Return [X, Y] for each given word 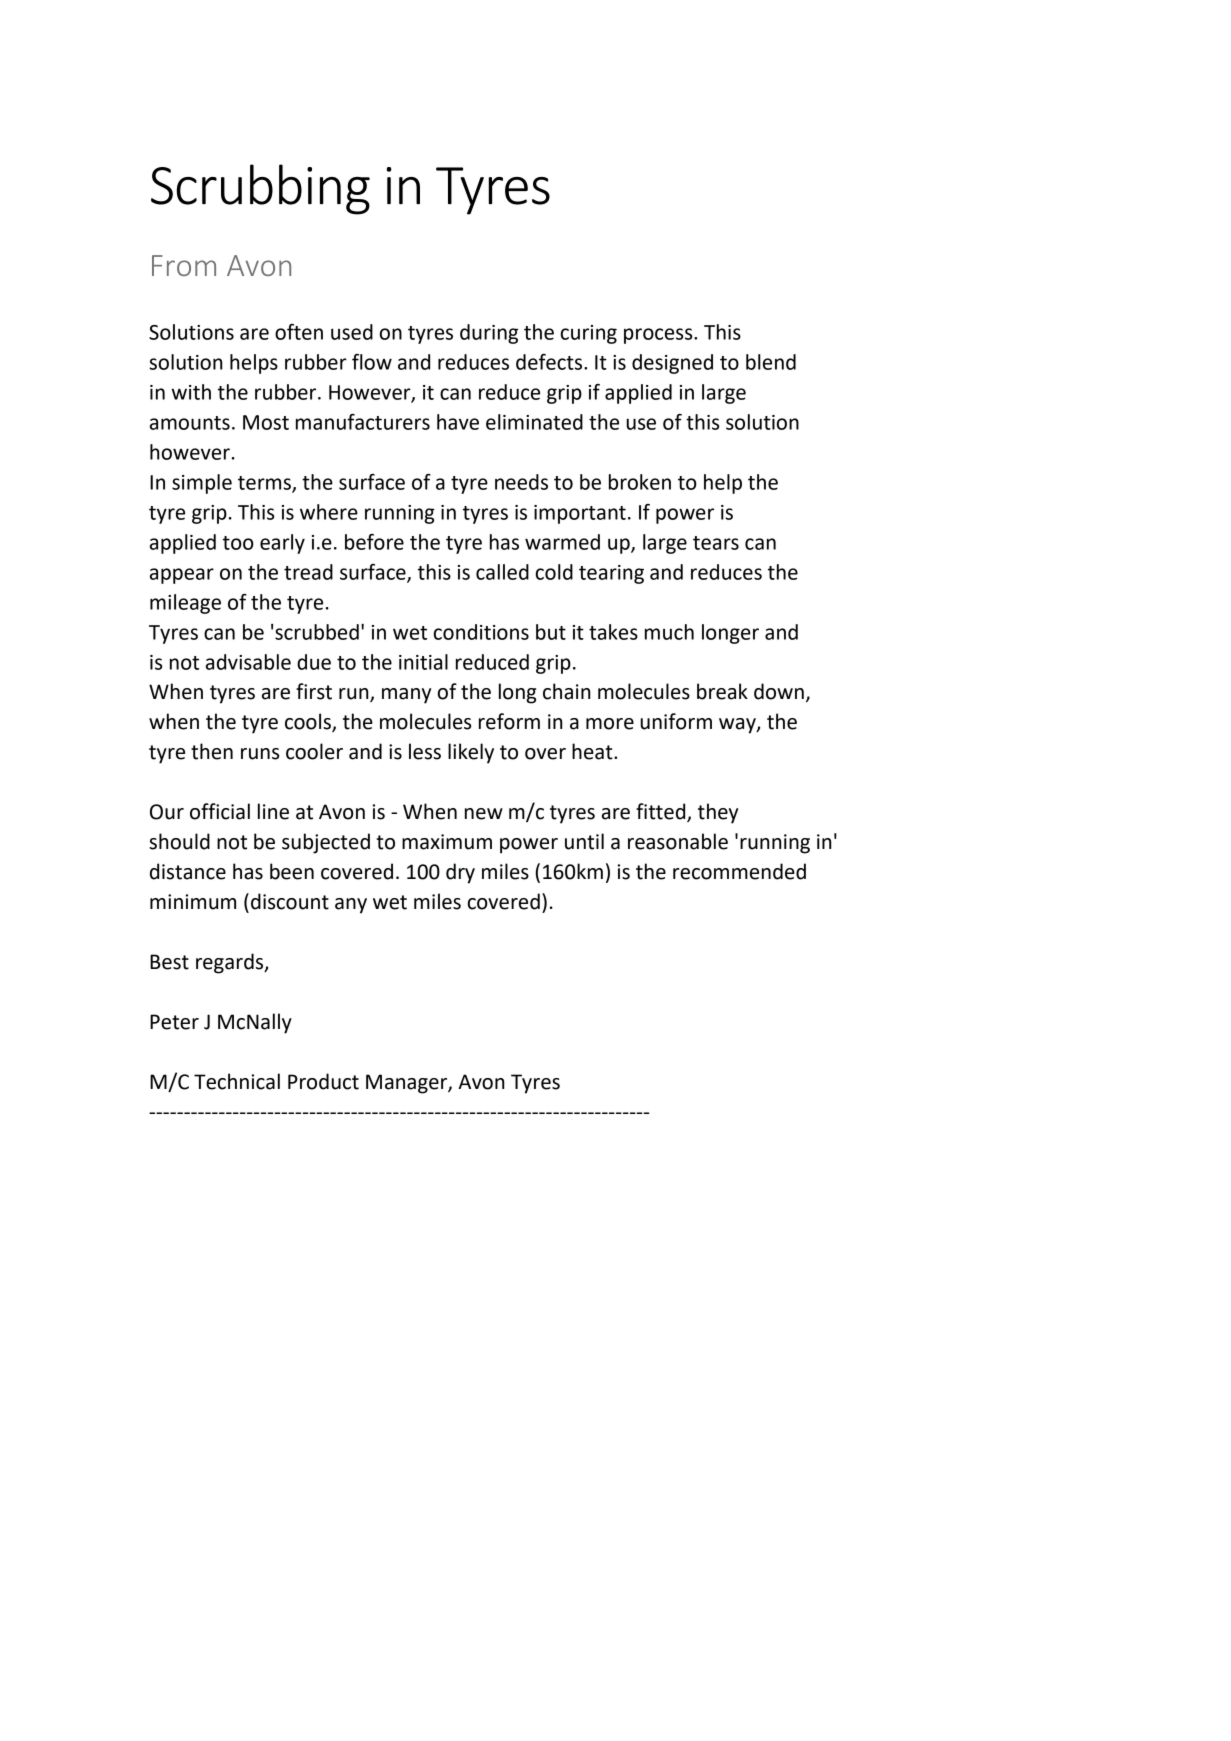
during [489, 334]
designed [672, 364]
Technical [237, 1081]
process [659, 336]
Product [323, 1081]
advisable [248, 662]
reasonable [678, 841]
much [669, 632]
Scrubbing [260, 189]
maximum [447, 842]
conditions [481, 632]
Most [266, 422]
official [220, 811]
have [458, 422]
